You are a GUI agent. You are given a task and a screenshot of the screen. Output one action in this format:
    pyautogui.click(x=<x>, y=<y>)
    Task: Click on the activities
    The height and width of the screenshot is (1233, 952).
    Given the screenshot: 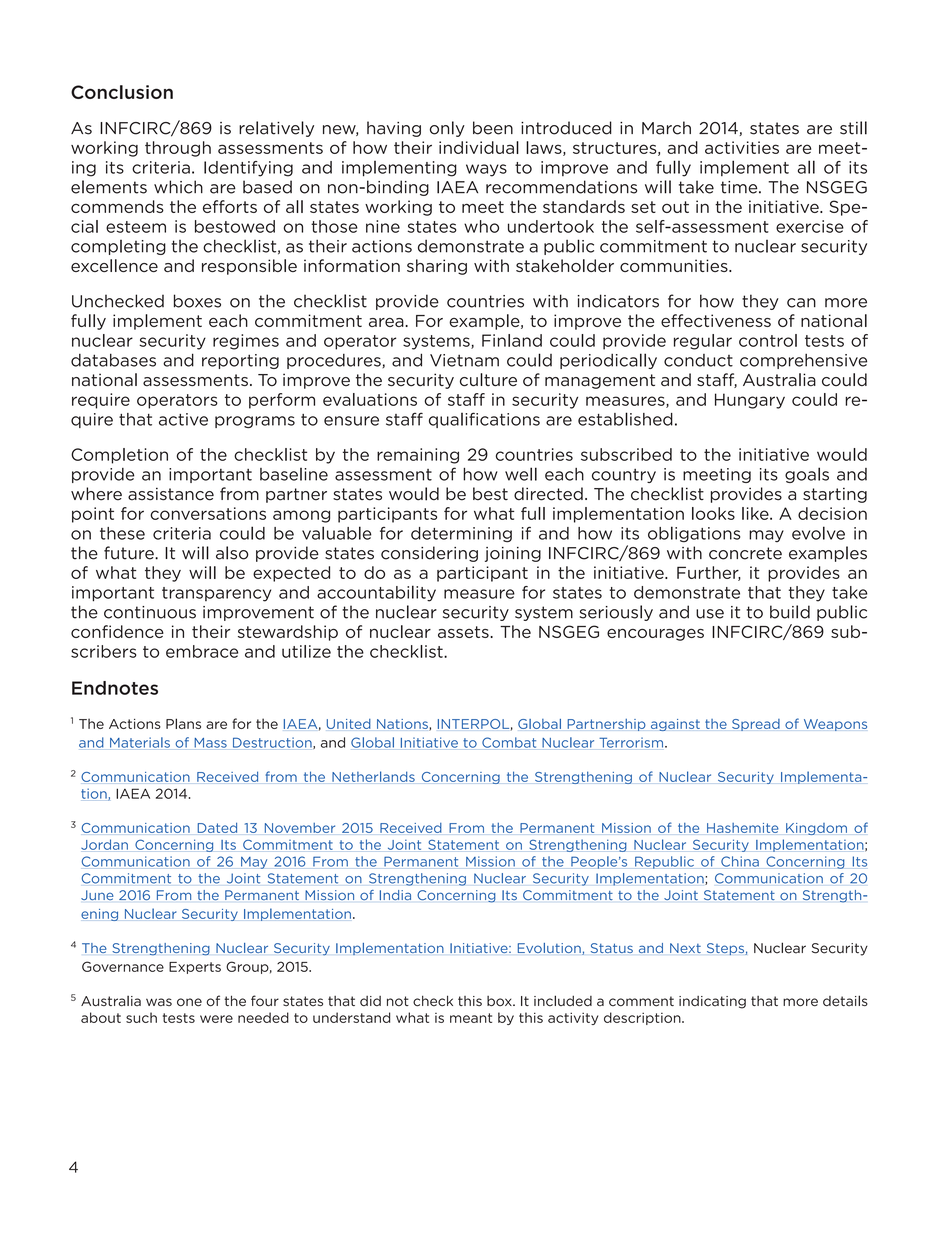 What is the action you would take?
    pyautogui.click(x=742, y=147)
